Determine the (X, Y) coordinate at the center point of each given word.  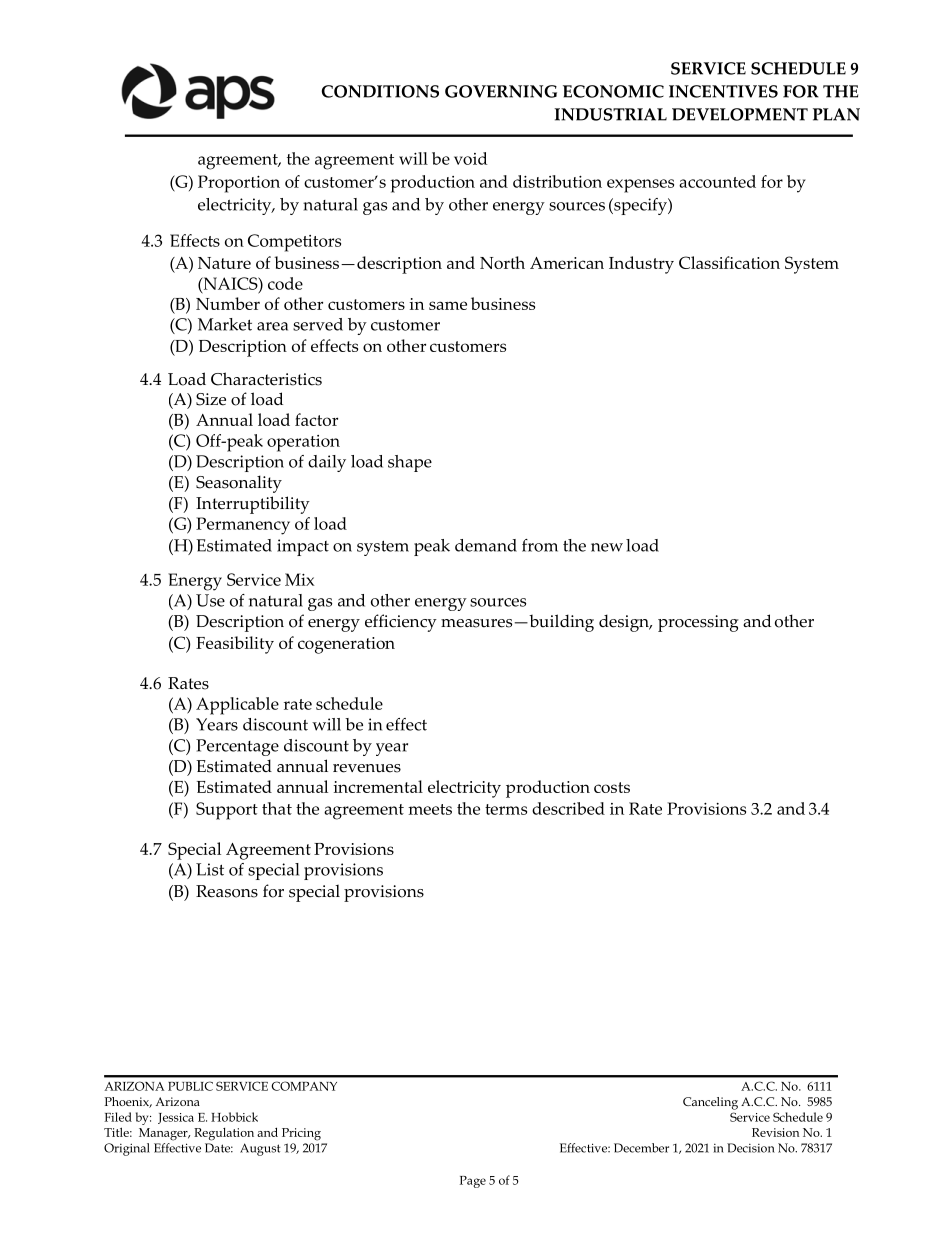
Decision (751, 1148)
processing (698, 623)
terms (506, 809)
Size (211, 399)
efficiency (401, 623)
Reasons (227, 891)
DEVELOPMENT (740, 114)
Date (219, 1148)
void (470, 158)
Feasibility (235, 645)
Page (473, 1182)
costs (612, 787)
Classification (729, 262)
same (448, 305)
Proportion (239, 184)
